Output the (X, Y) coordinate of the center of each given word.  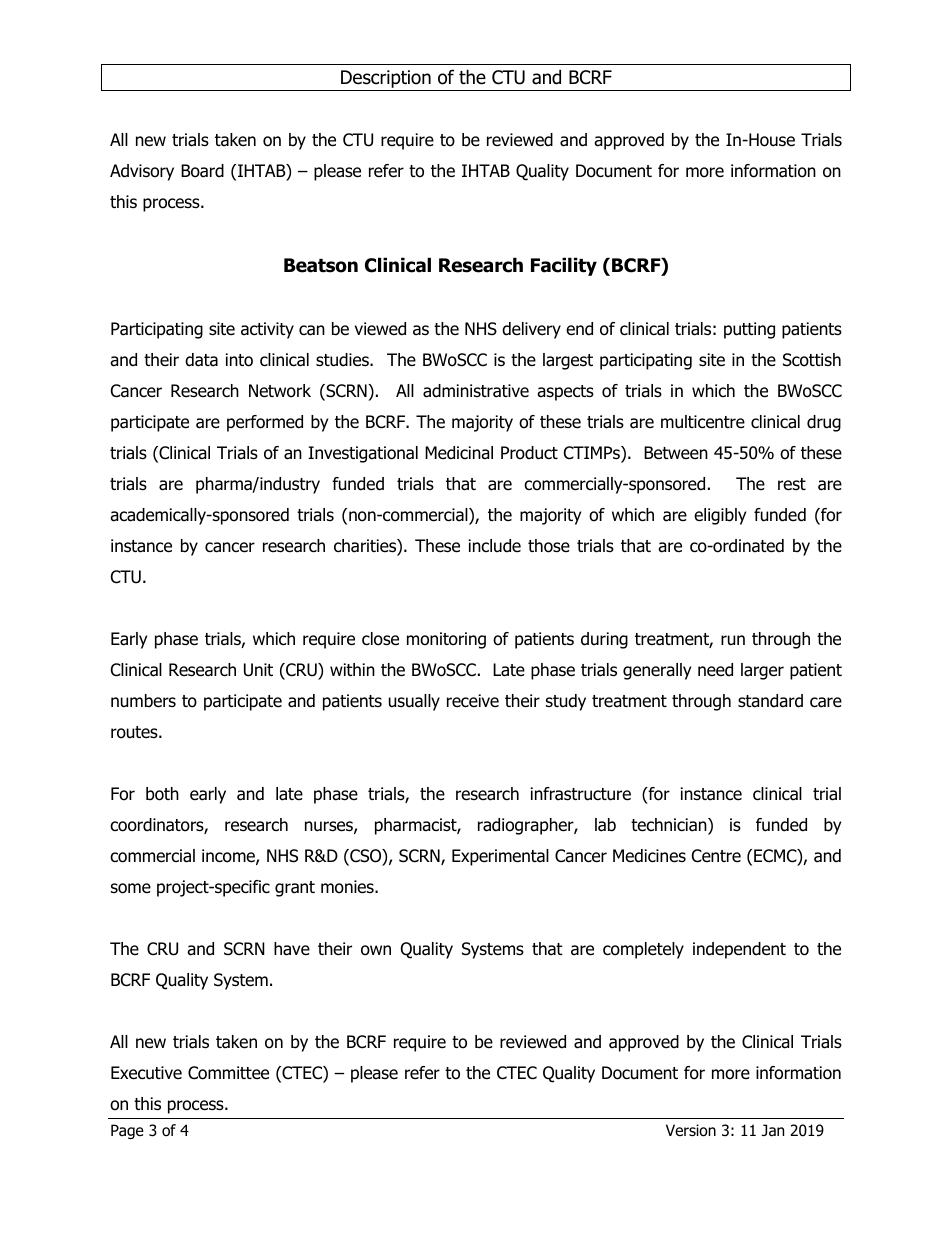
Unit (258, 670)
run (733, 640)
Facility (564, 266)
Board (202, 171)
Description (386, 80)
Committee (228, 1073)
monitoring (446, 640)
